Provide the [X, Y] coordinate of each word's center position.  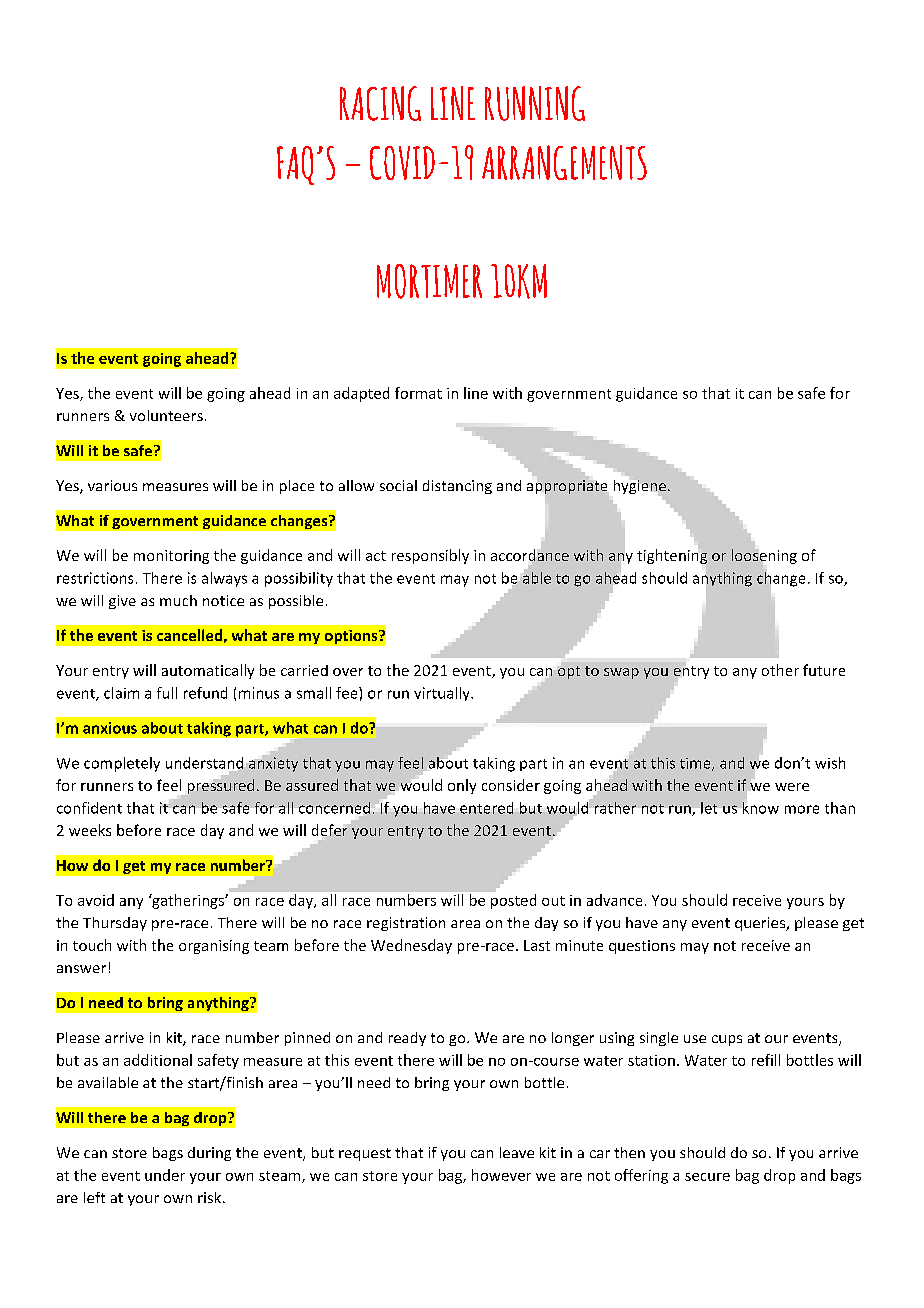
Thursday [115, 924]
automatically [208, 671]
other [780, 670]
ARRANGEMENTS [564, 162]
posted [513, 901]
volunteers [166, 415]
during [209, 1154]
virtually [443, 694]
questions [642, 947]
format [418, 393]
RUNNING [535, 103]
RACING [380, 103]
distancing [457, 487]
